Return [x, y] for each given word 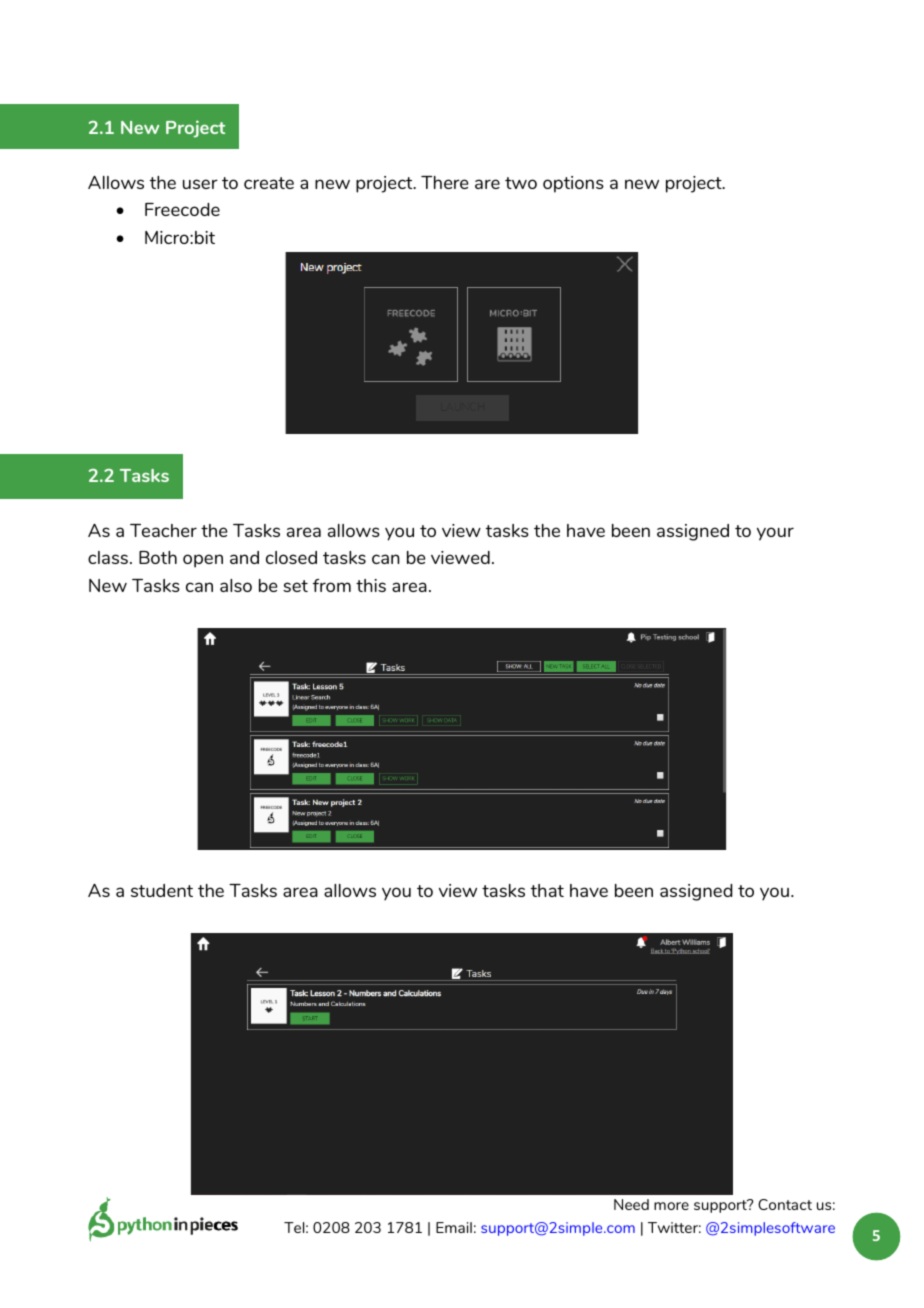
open [203, 561]
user [200, 184]
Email [454, 1227]
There [445, 182]
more [671, 1206]
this [371, 585]
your [775, 534]
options [573, 184]
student [162, 890]
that [547, 890]
